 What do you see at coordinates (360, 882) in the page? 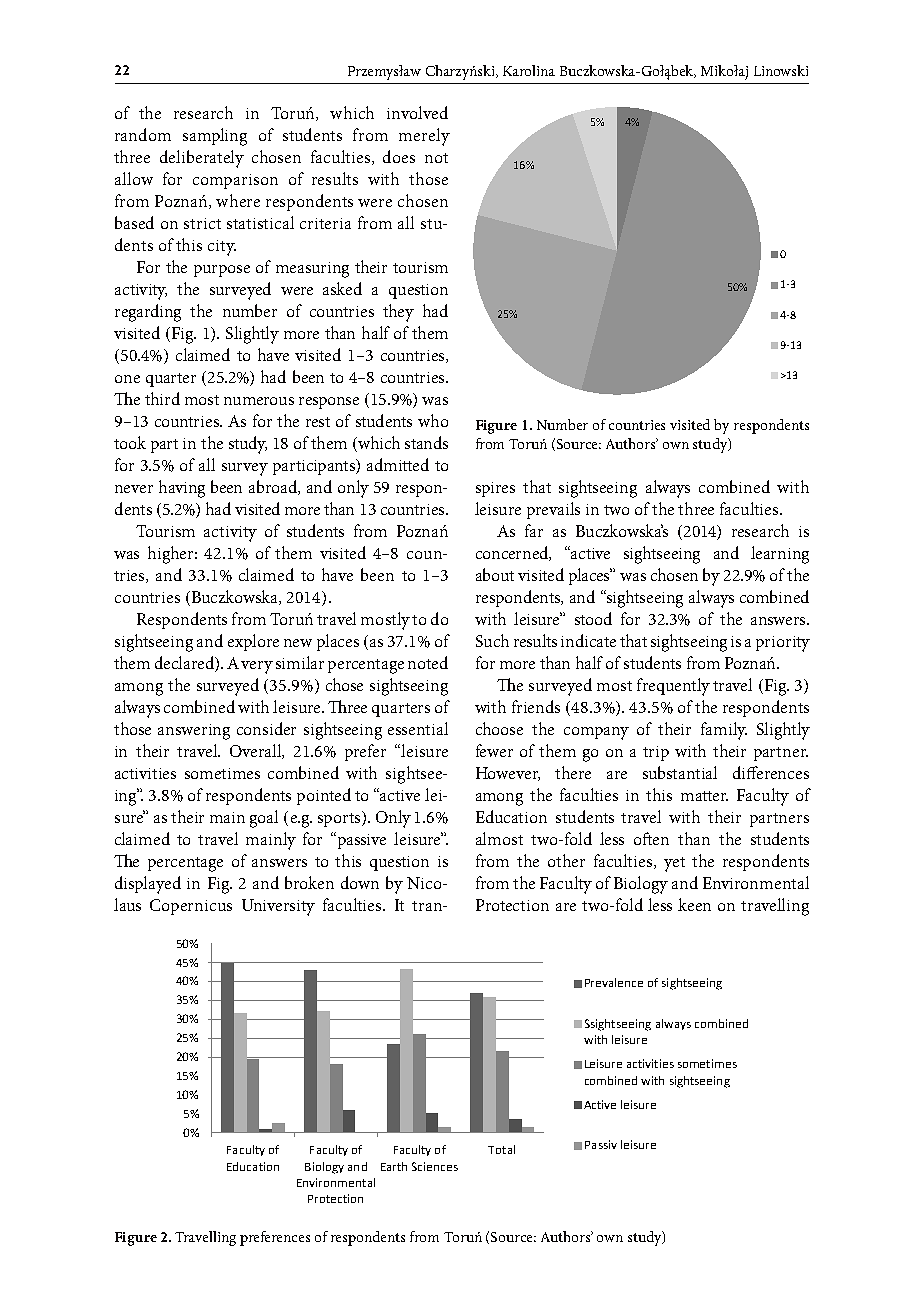
I see `down` at bounding box center [360, 882].
